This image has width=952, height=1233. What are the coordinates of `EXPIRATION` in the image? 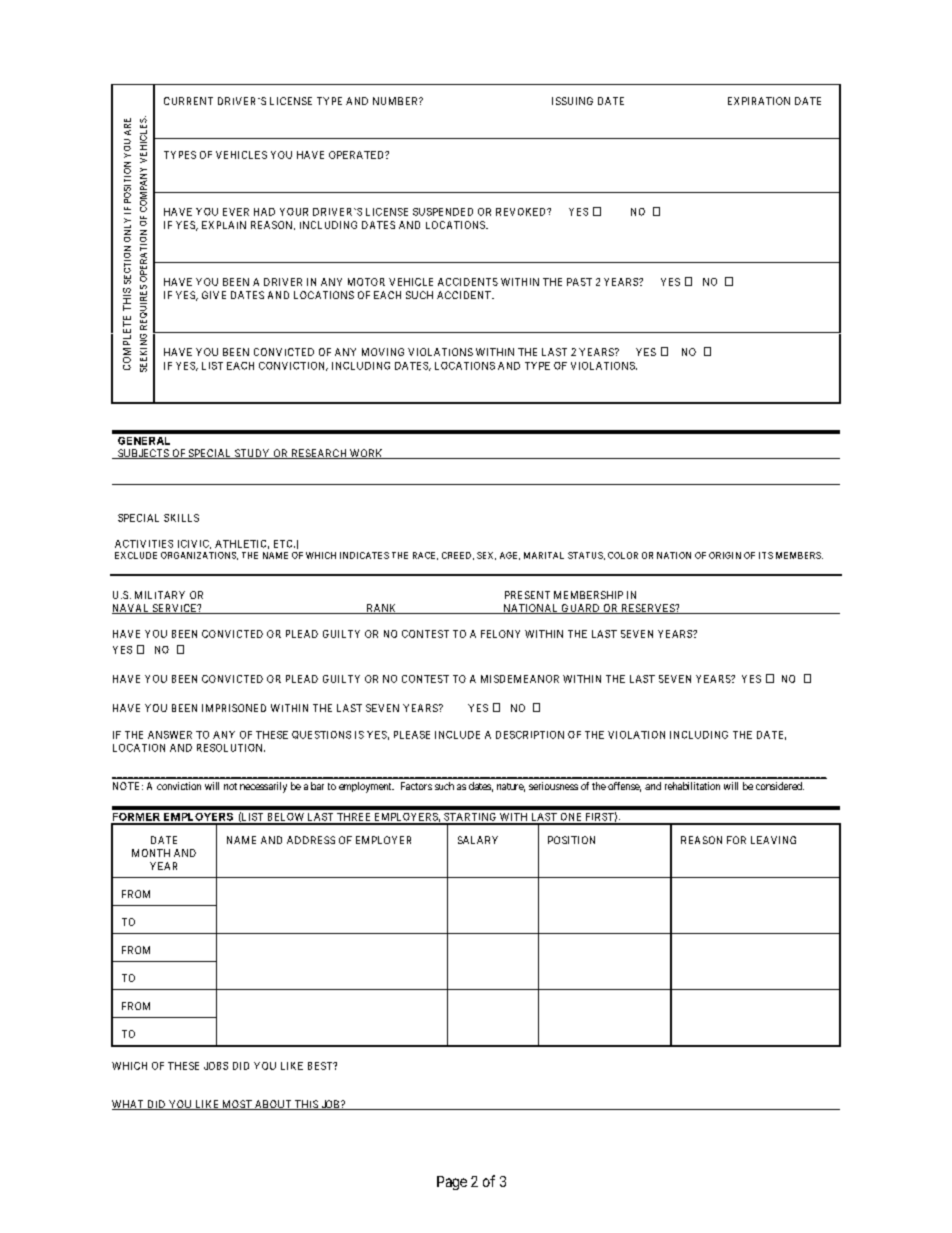 It's located at (759, 101).
